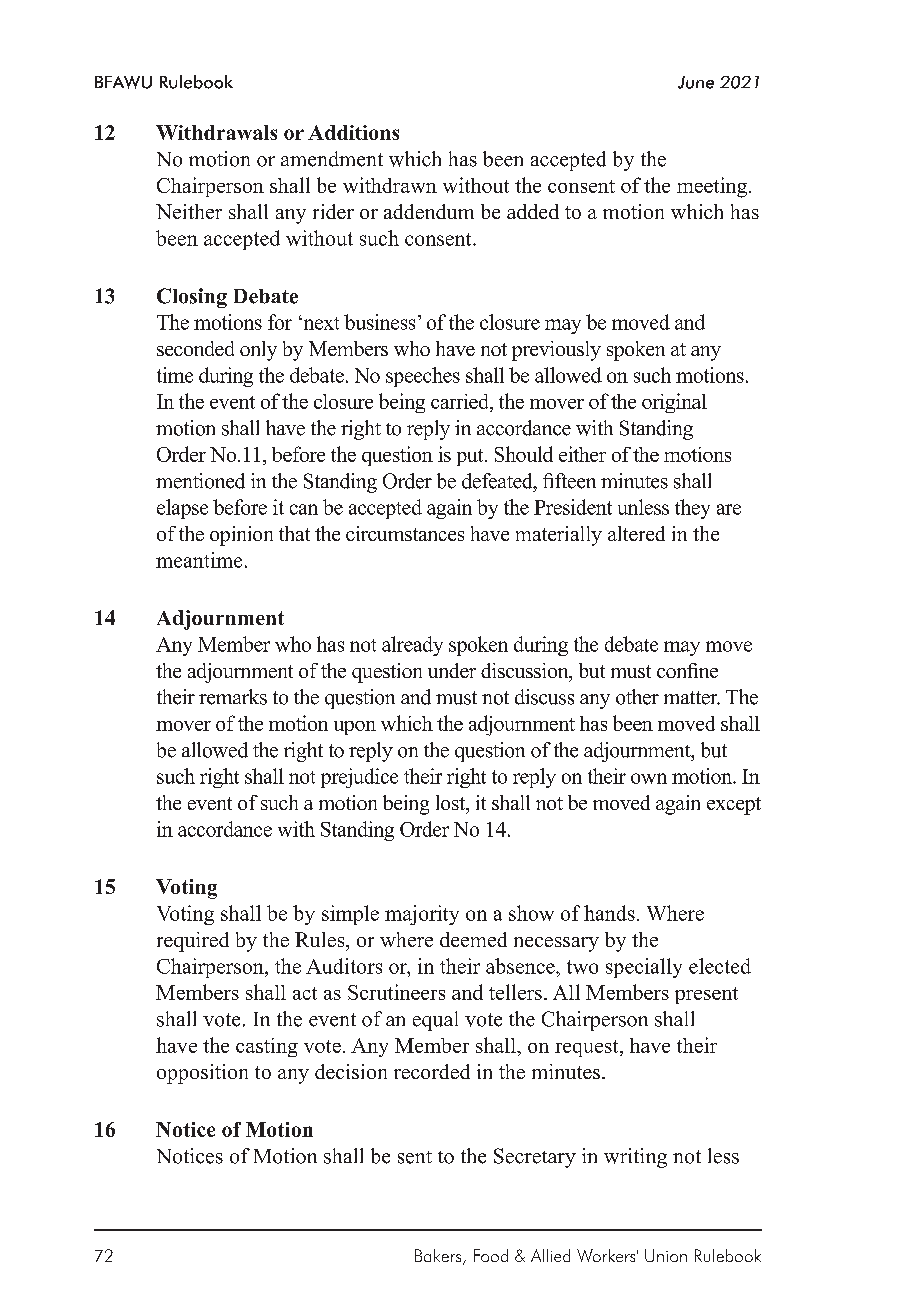 This screenshot has width=924, height=1311. What do you see at coordinates (202, 1074) in the screenshot?
I see `opposition` at bounding box center [202, 1074].
